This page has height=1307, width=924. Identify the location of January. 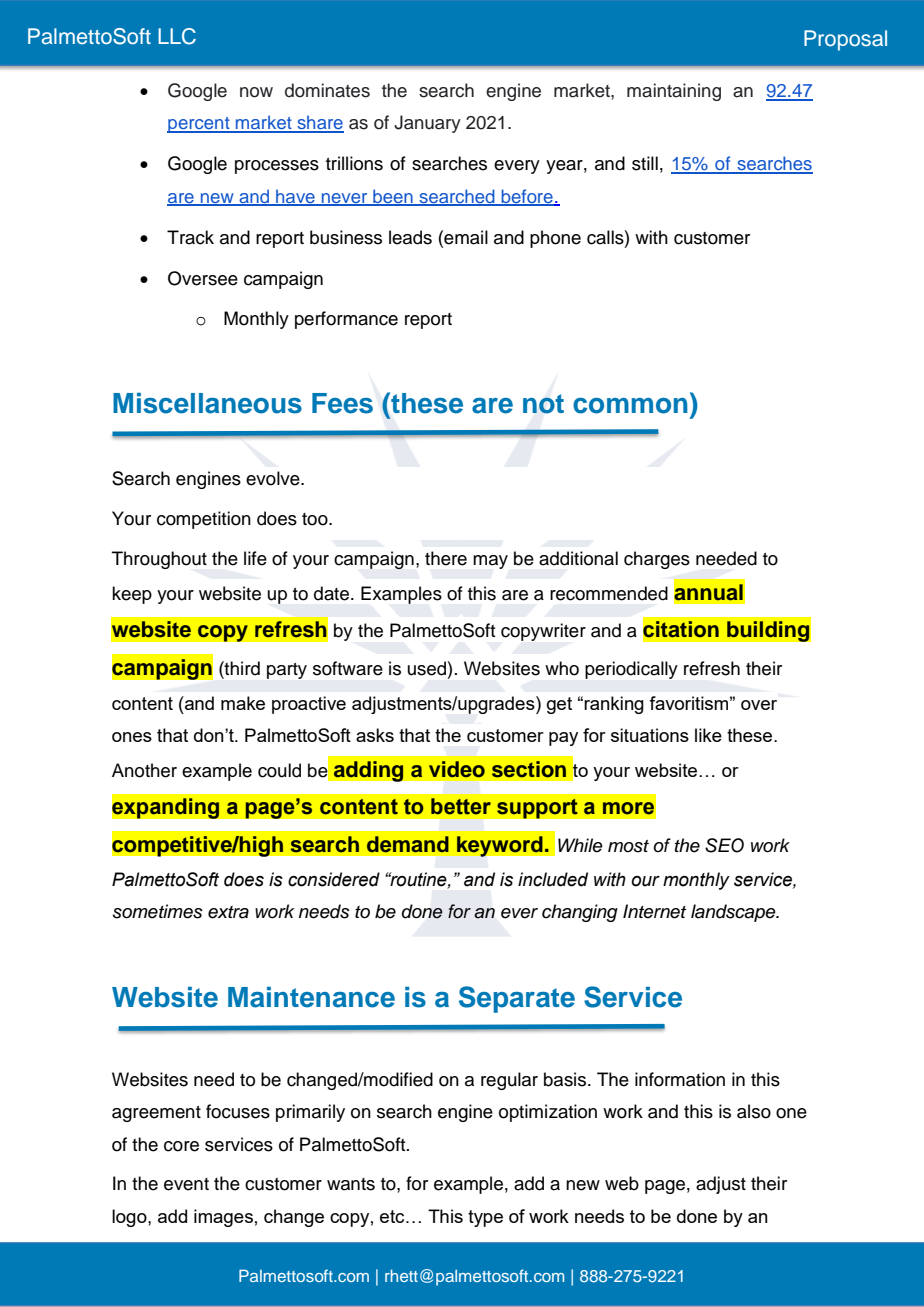
(427, 124).
